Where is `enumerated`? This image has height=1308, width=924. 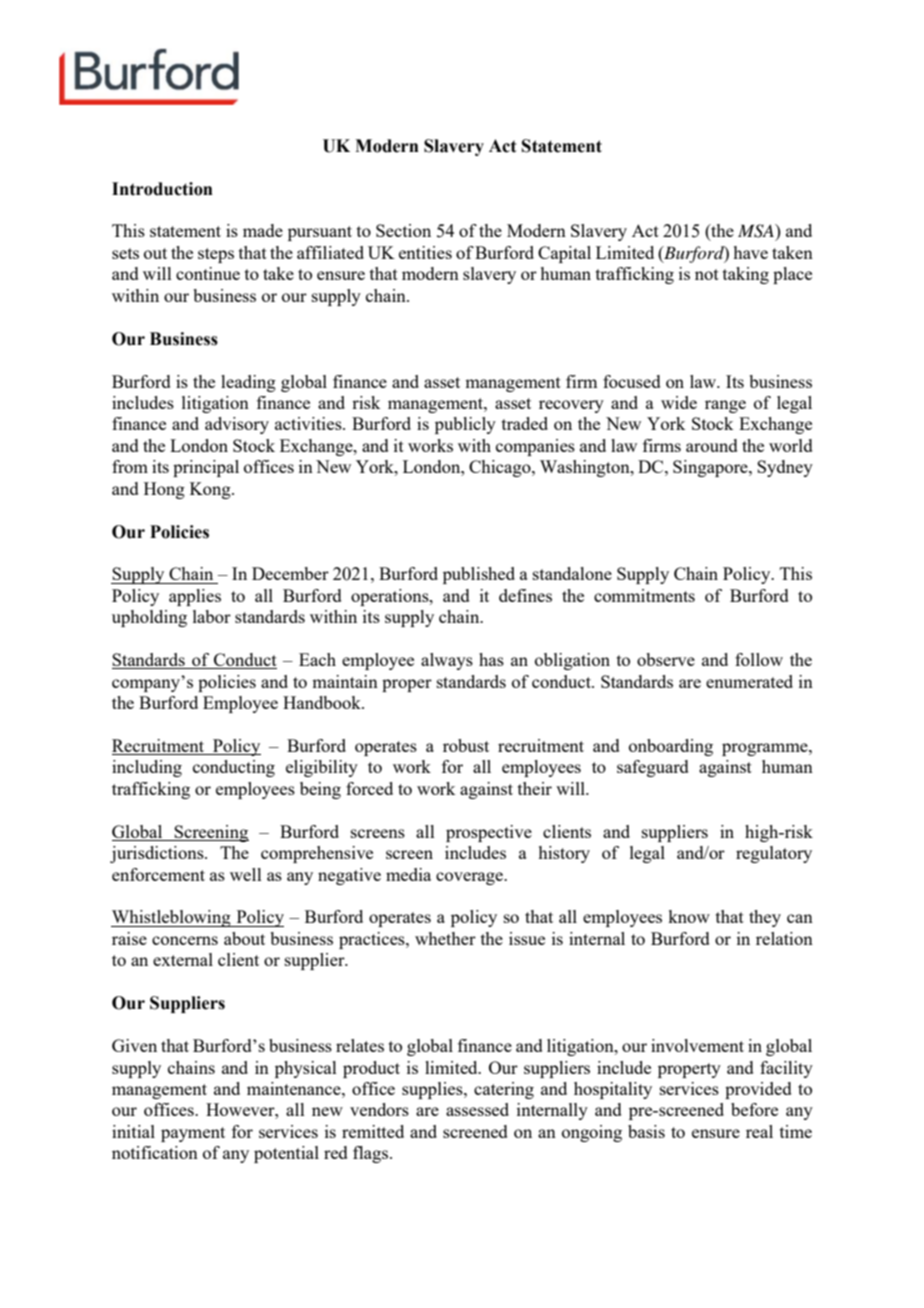 enumerated is located at coordinates (749, 681).
